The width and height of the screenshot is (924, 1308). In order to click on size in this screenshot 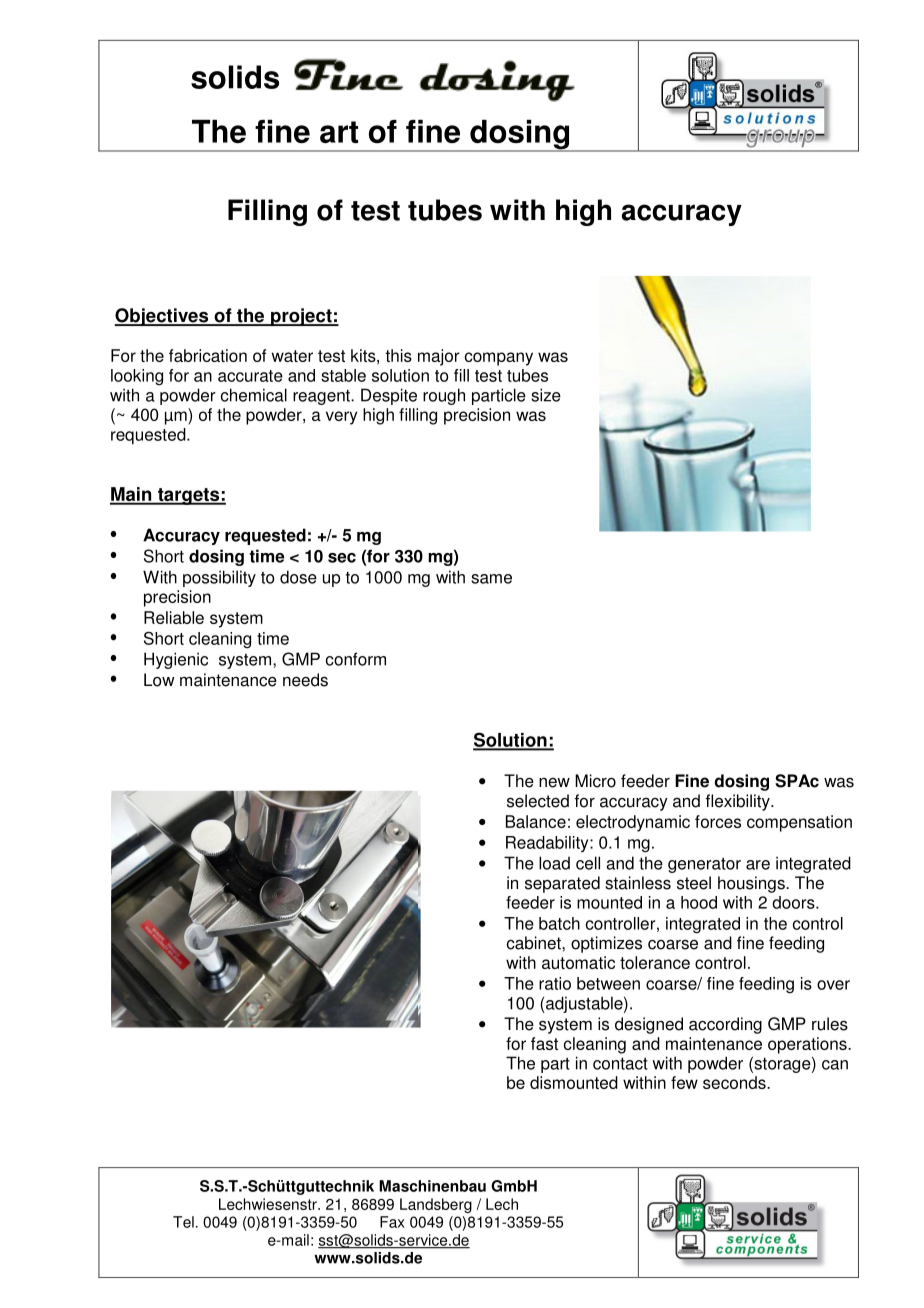, I will do `click(546, 395)`.
